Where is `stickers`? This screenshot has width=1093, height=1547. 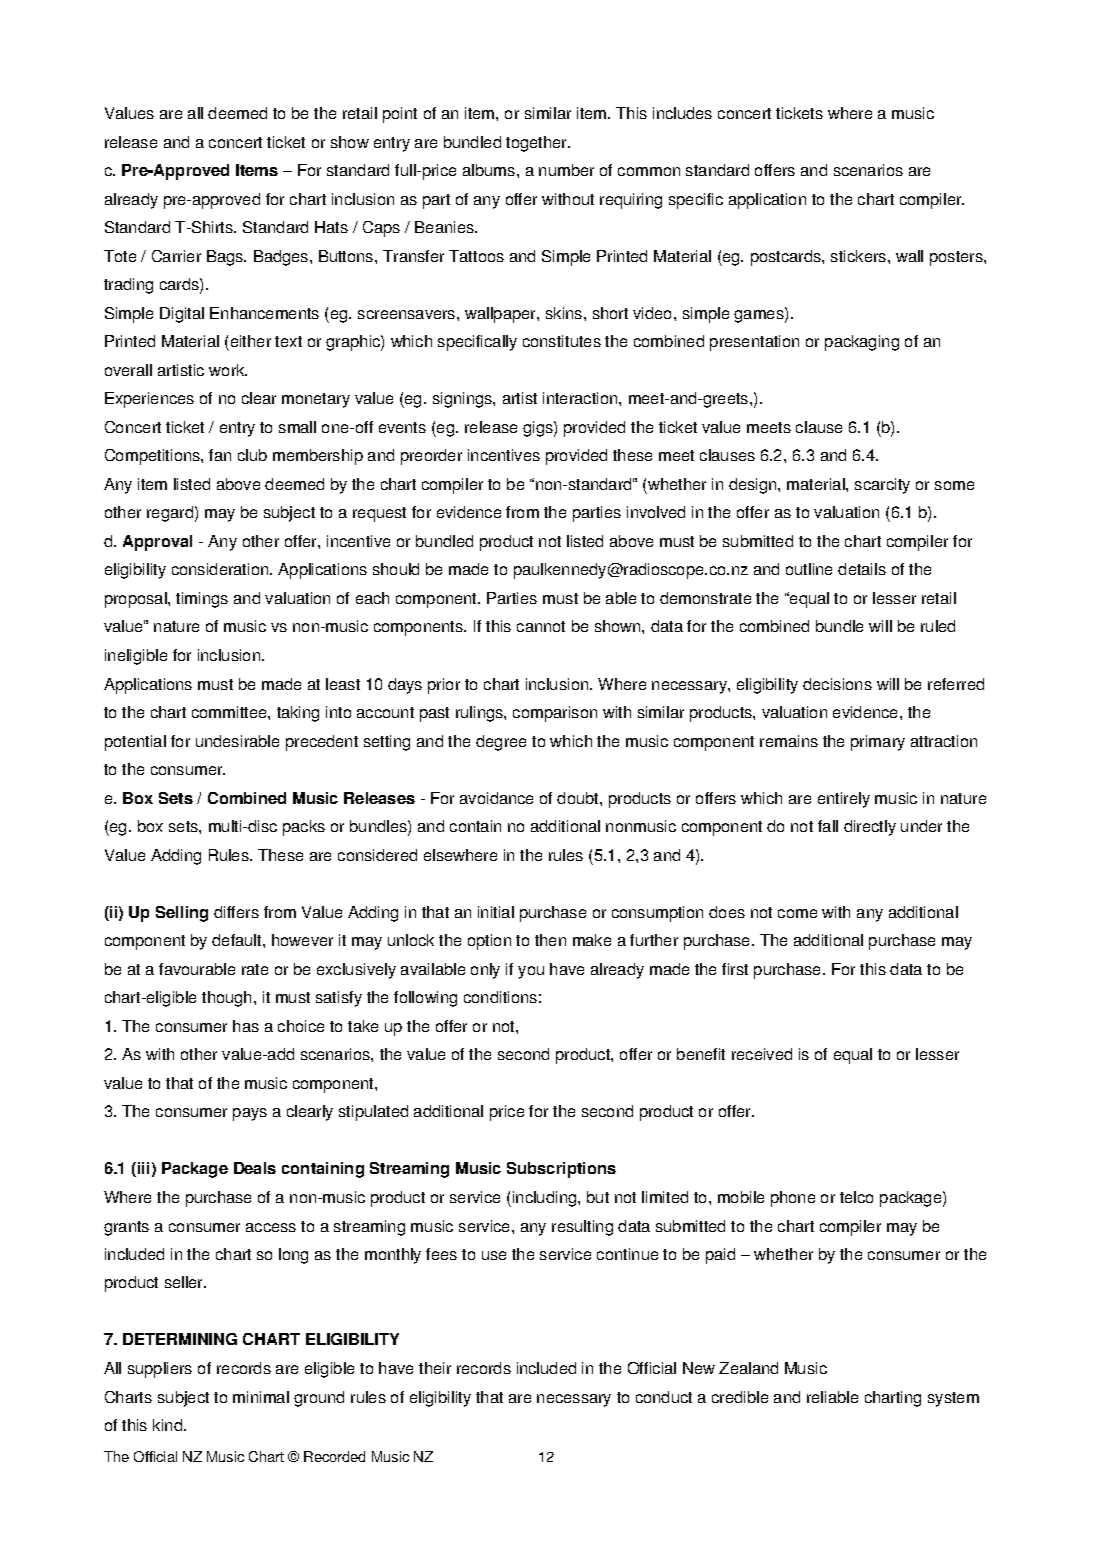 stickers is located at coordinates (860, 256).
